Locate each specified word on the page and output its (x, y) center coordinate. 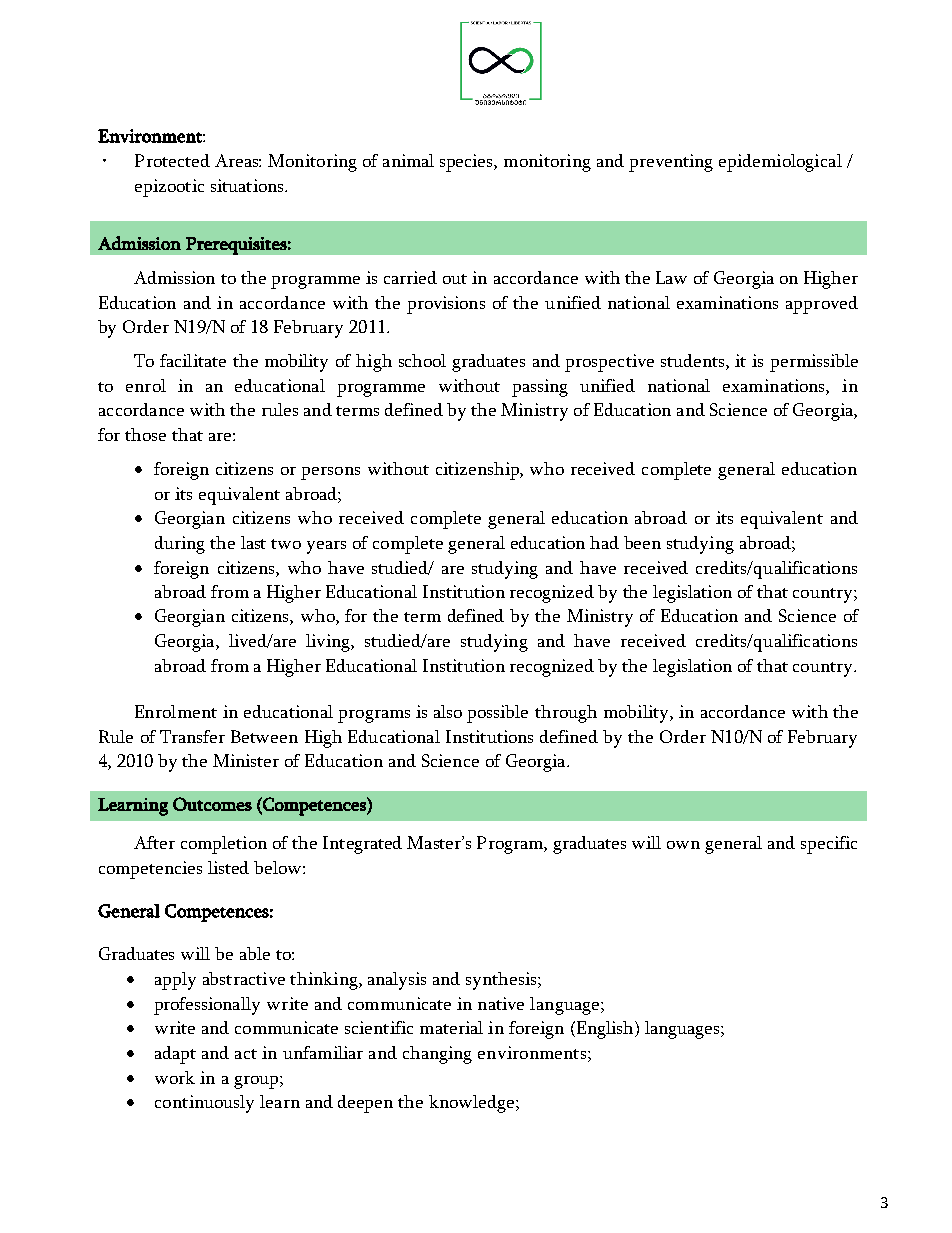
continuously (204, 1104)
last (253, 542)
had (604, 542)
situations (248, 185)
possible (497, 714)
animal (408, 160)
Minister (246, 760)
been (642, 542)
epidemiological (780, 163)
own (683, 845)
